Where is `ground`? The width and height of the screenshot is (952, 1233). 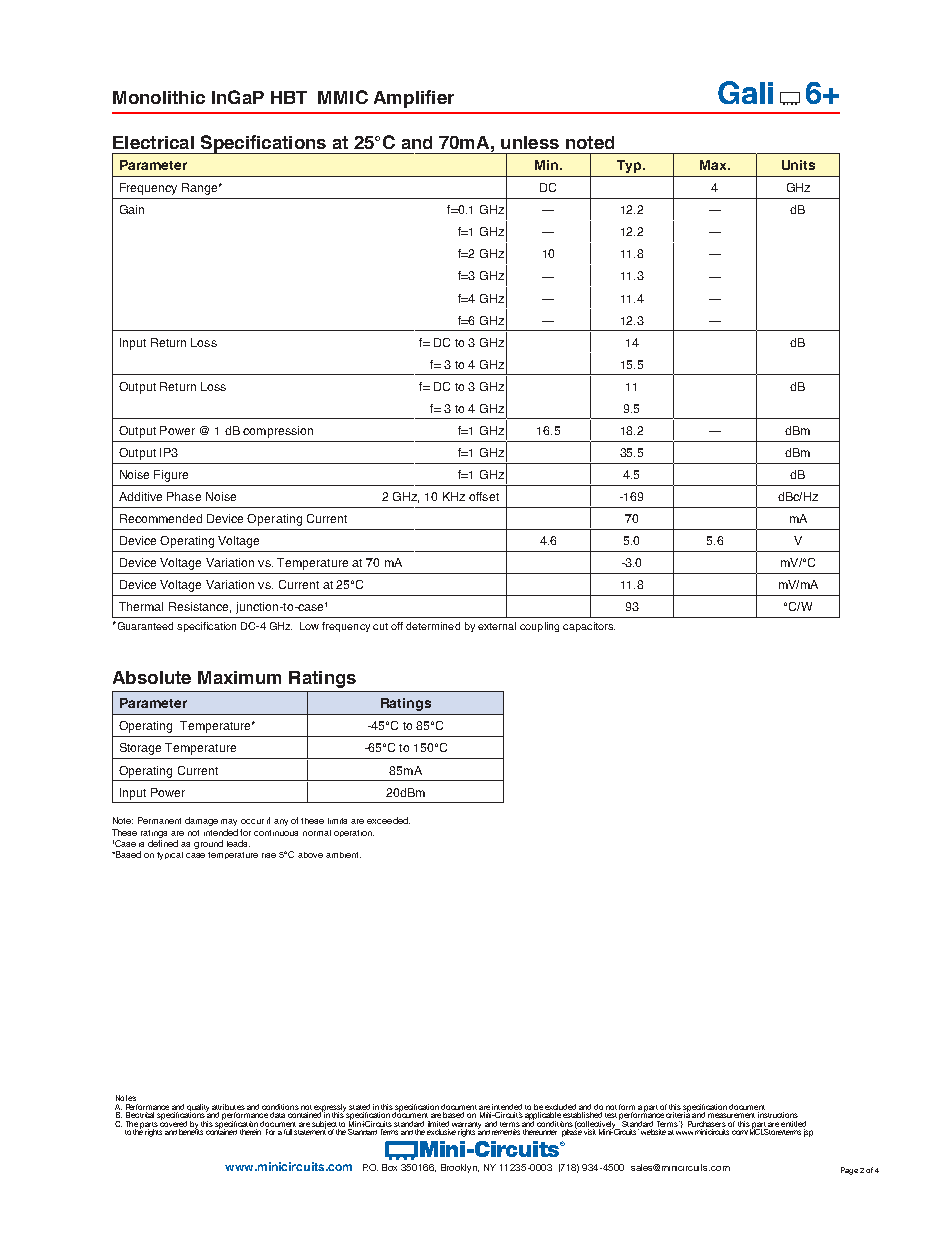 ground is located at coordinates (208, 844).
